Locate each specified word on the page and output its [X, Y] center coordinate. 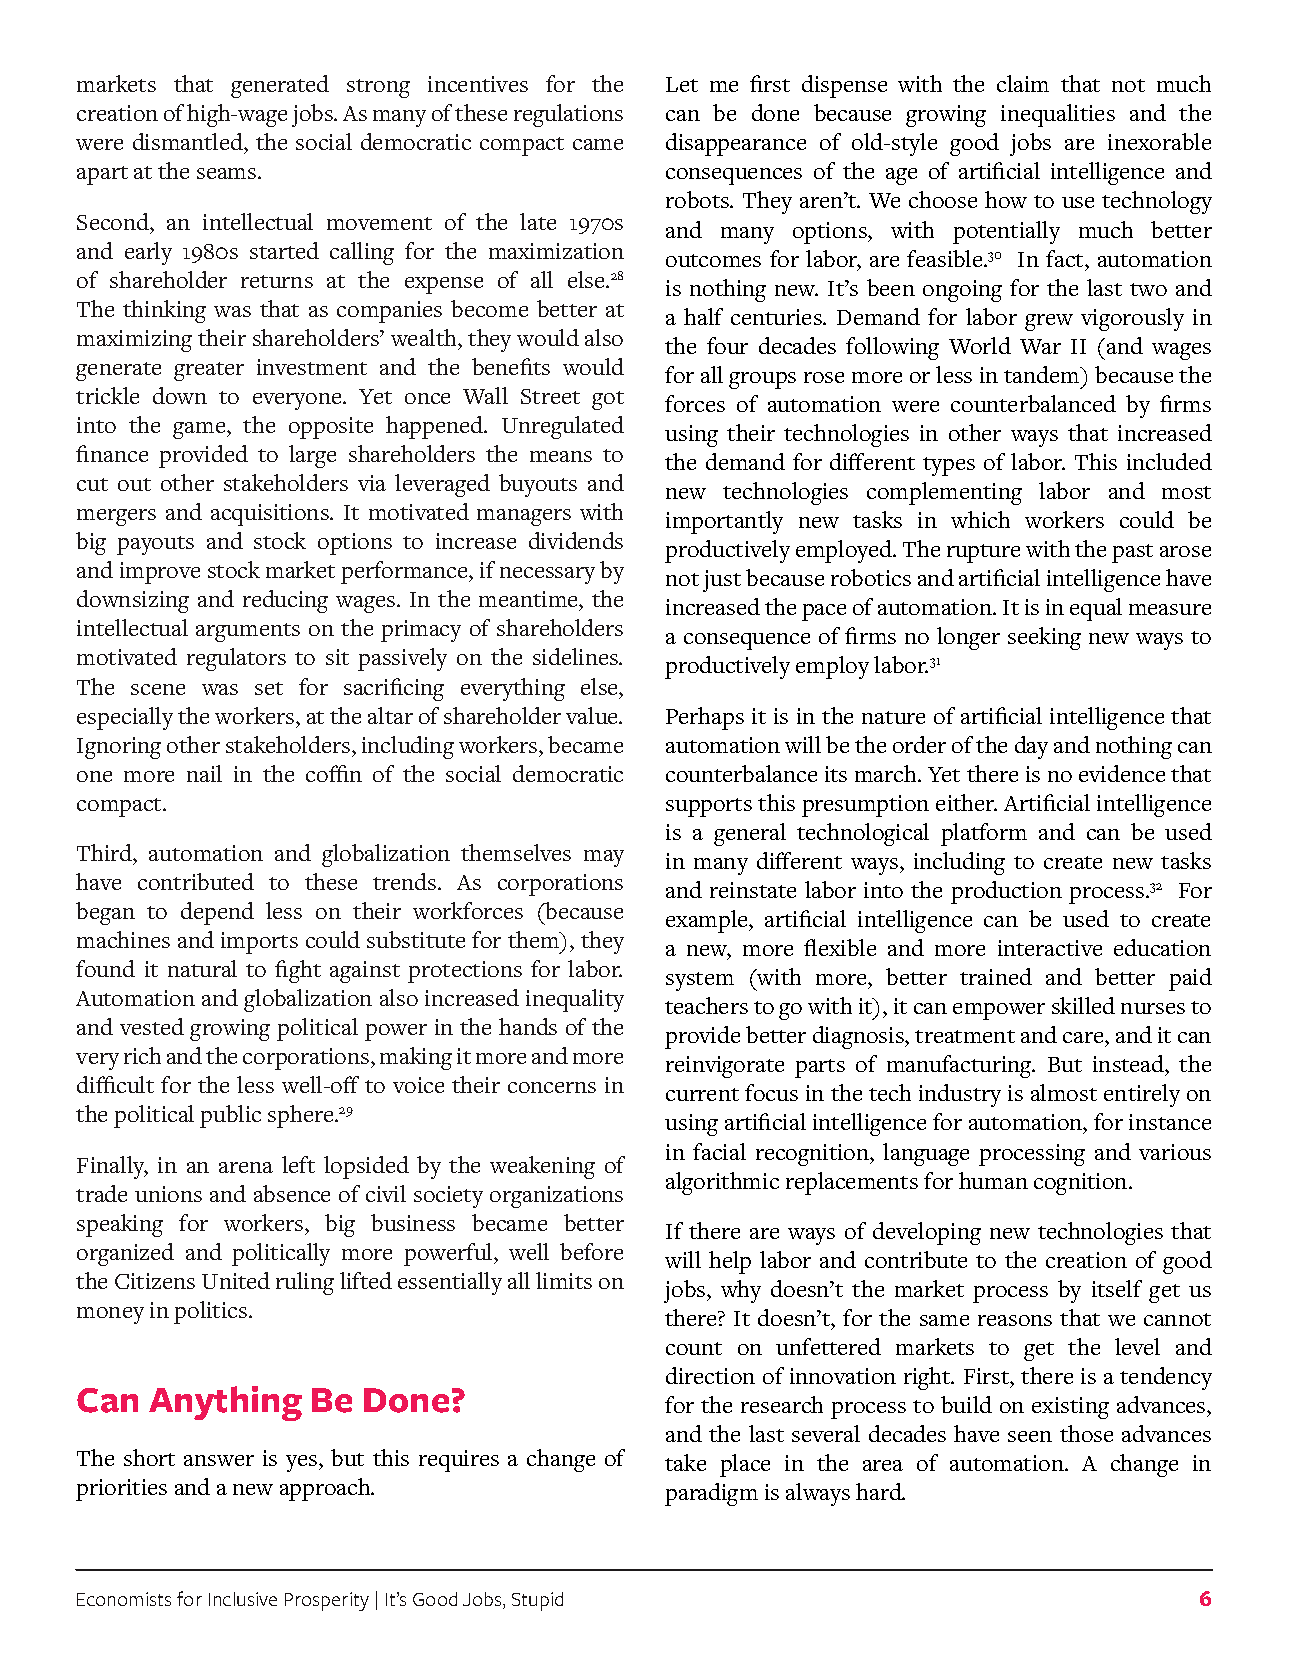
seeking [1044, 638]
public [230, 1116]
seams [228, 173]
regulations [568, 115]
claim [1023, 83]
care [1084, 1039]
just [722, 581]
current [702, 1094]
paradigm [711, 1494]
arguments [248, 632]
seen [1030, 1436]
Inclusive [243, 1599]
